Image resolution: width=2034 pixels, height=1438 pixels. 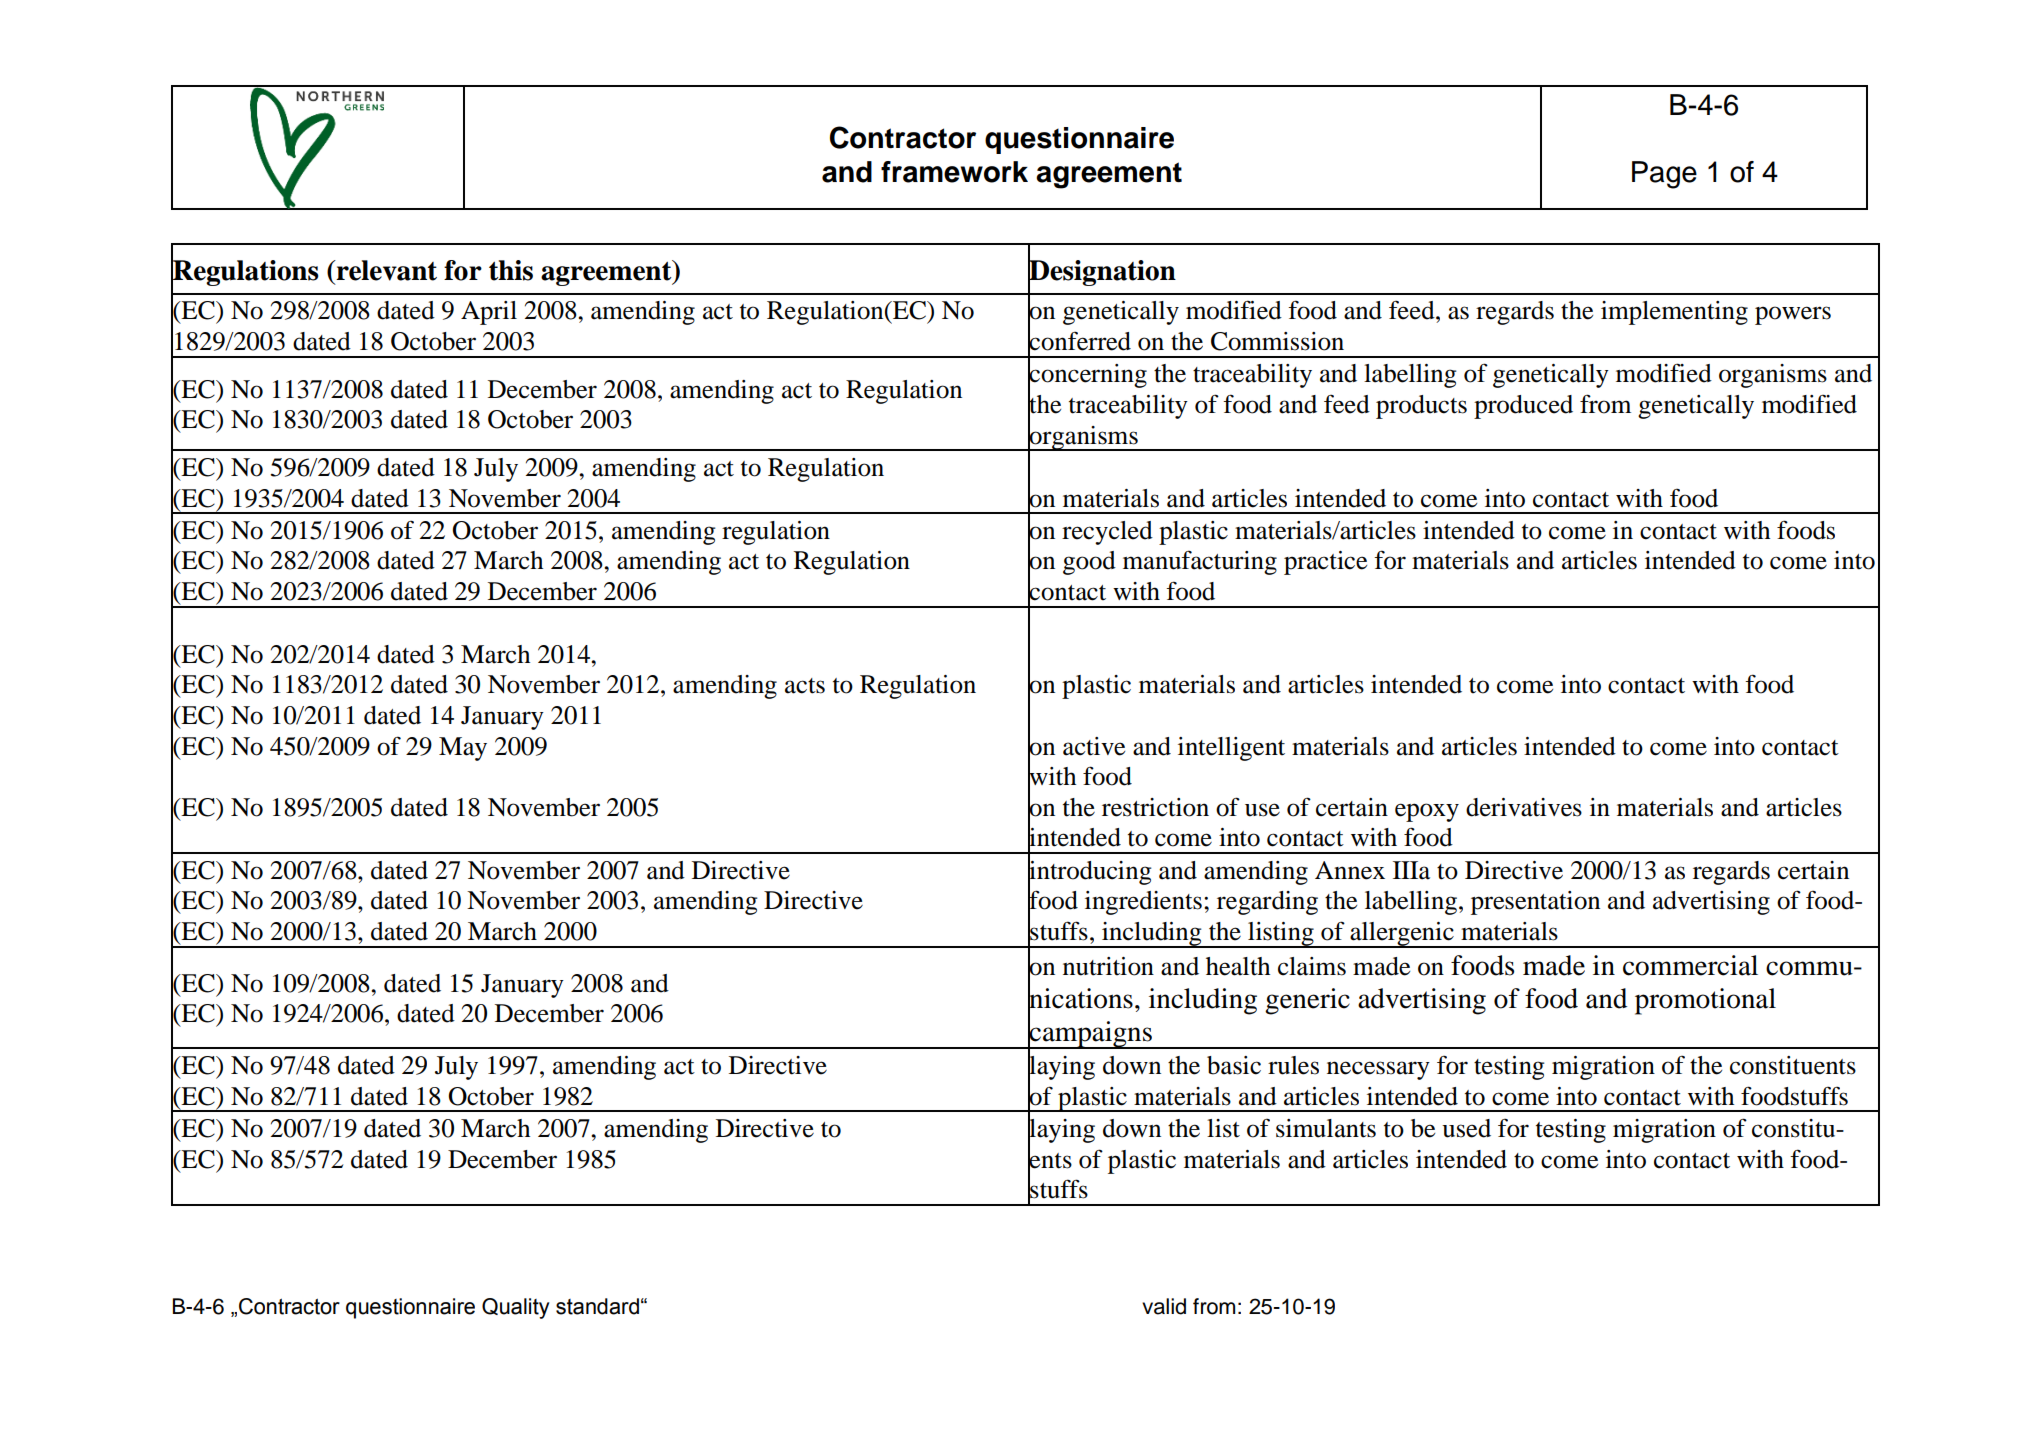 I want to click on introducing, so click(x=1089, y=872).
